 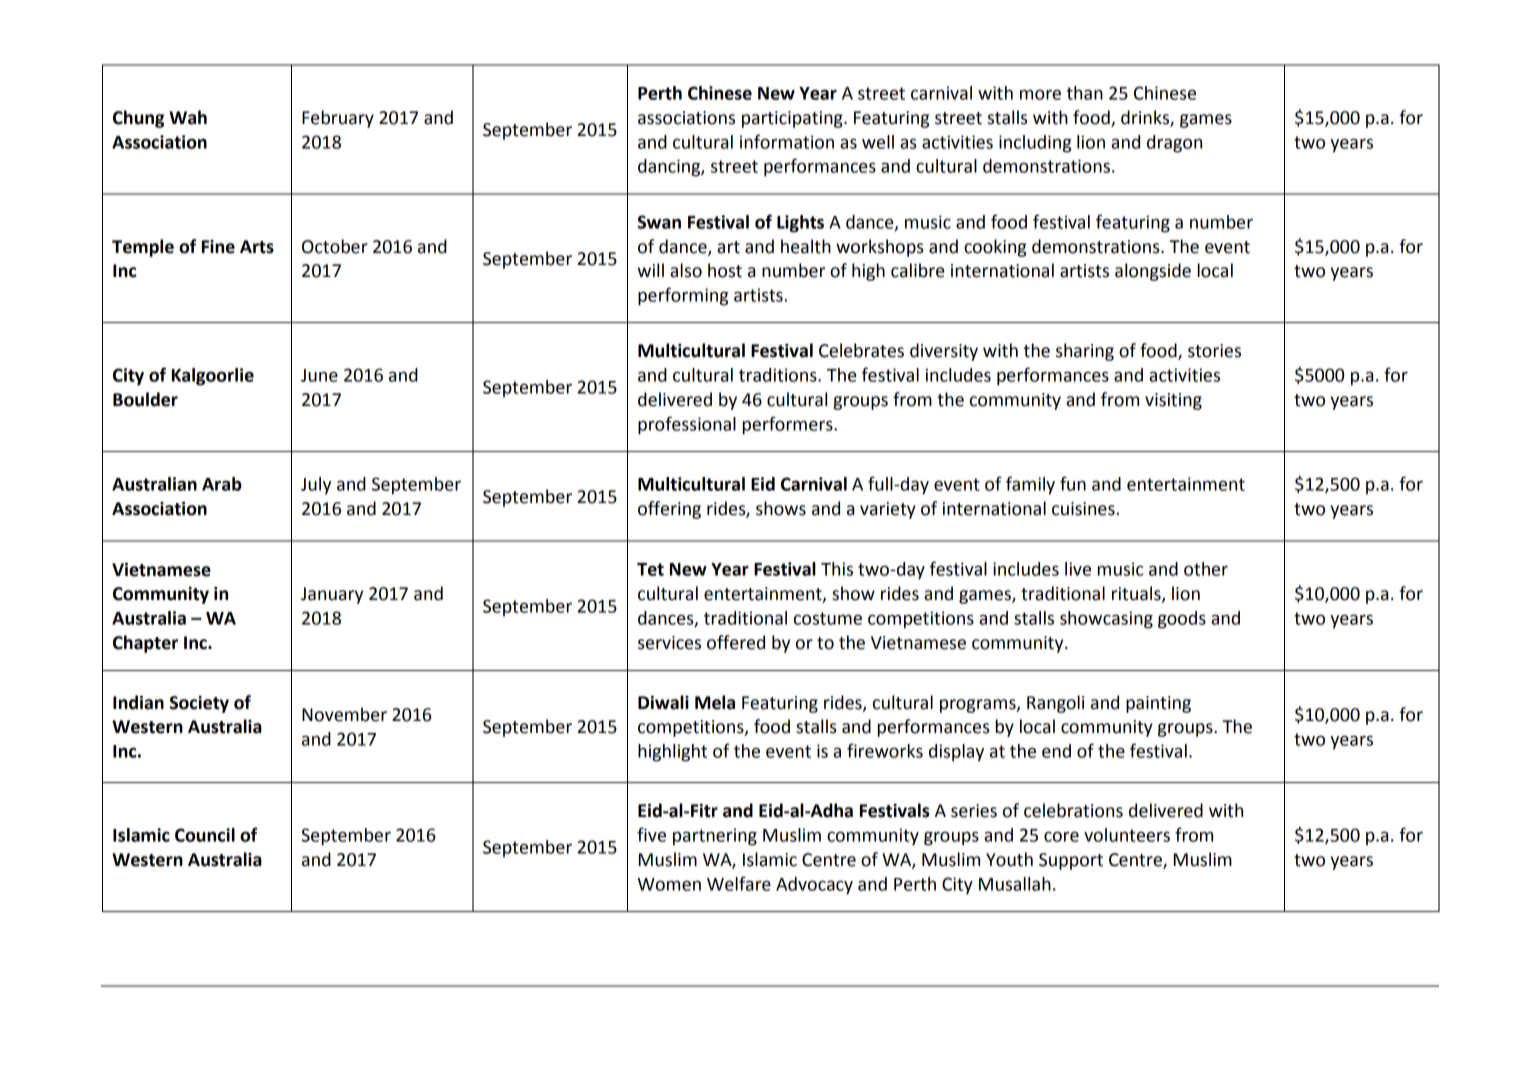 I want to click on participating, so click(x=793, y=119).
